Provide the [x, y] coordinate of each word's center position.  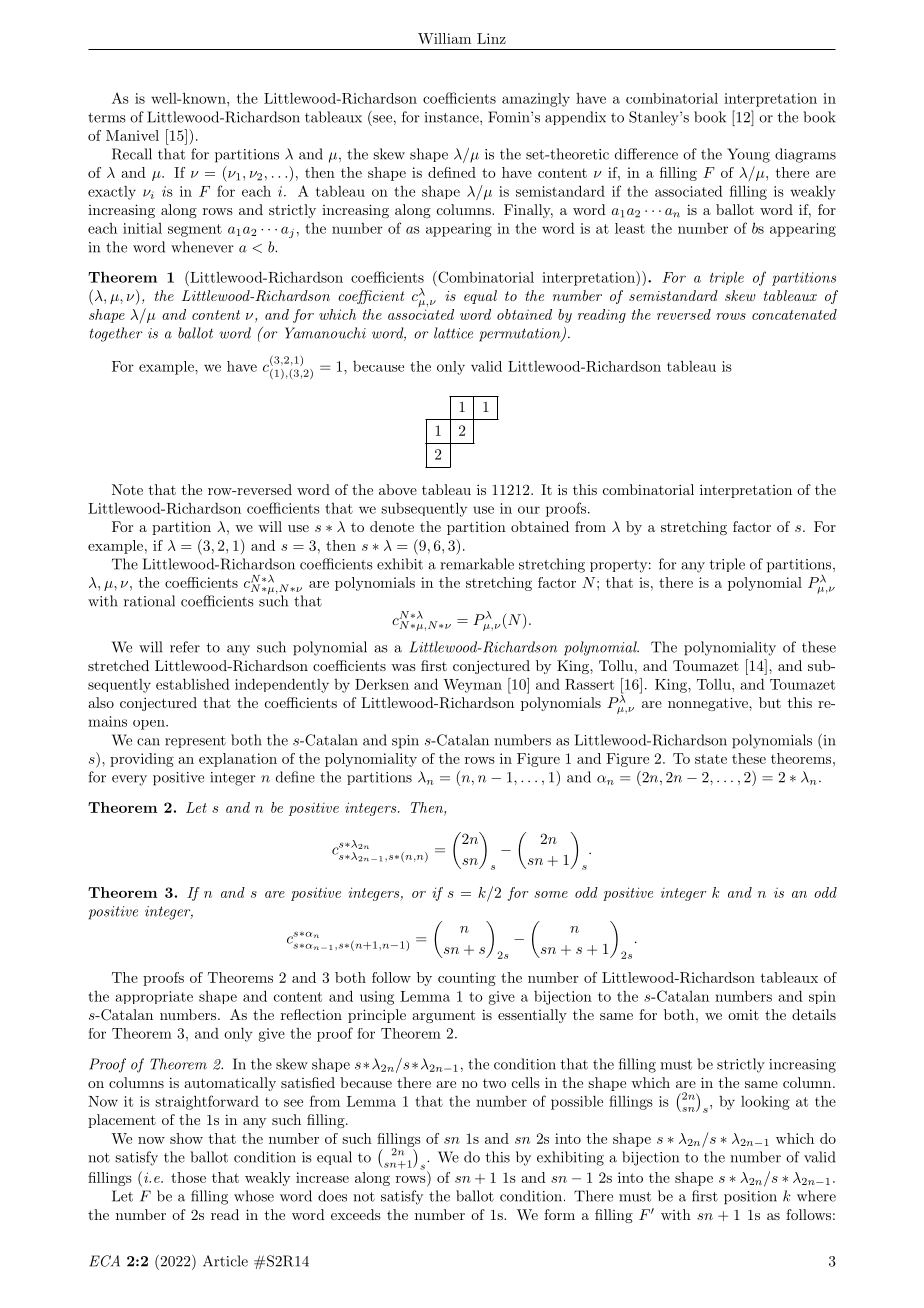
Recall [132, 154]
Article [225, 1261]
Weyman [472, 686]
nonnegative [709, 704]
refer [185, 647]
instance [453, 117]
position [750, 1198]
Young [748, 155]
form [559, 1214]
